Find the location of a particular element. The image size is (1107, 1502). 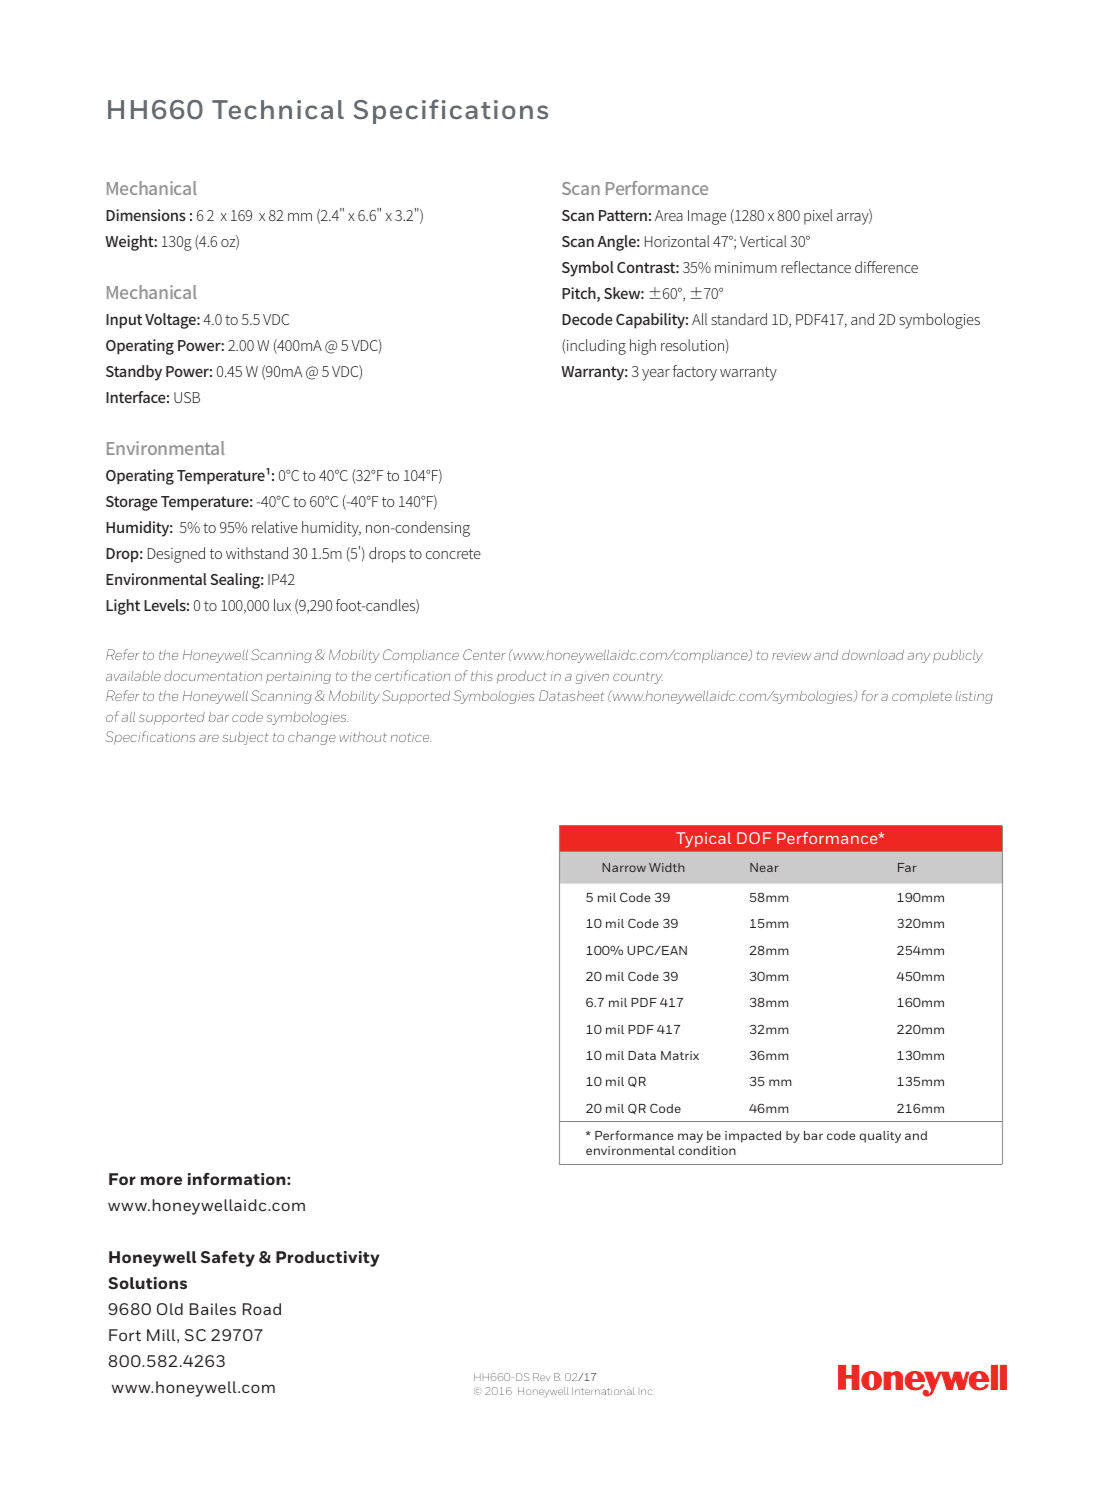

Technical is located at coordinates (278, 109).
